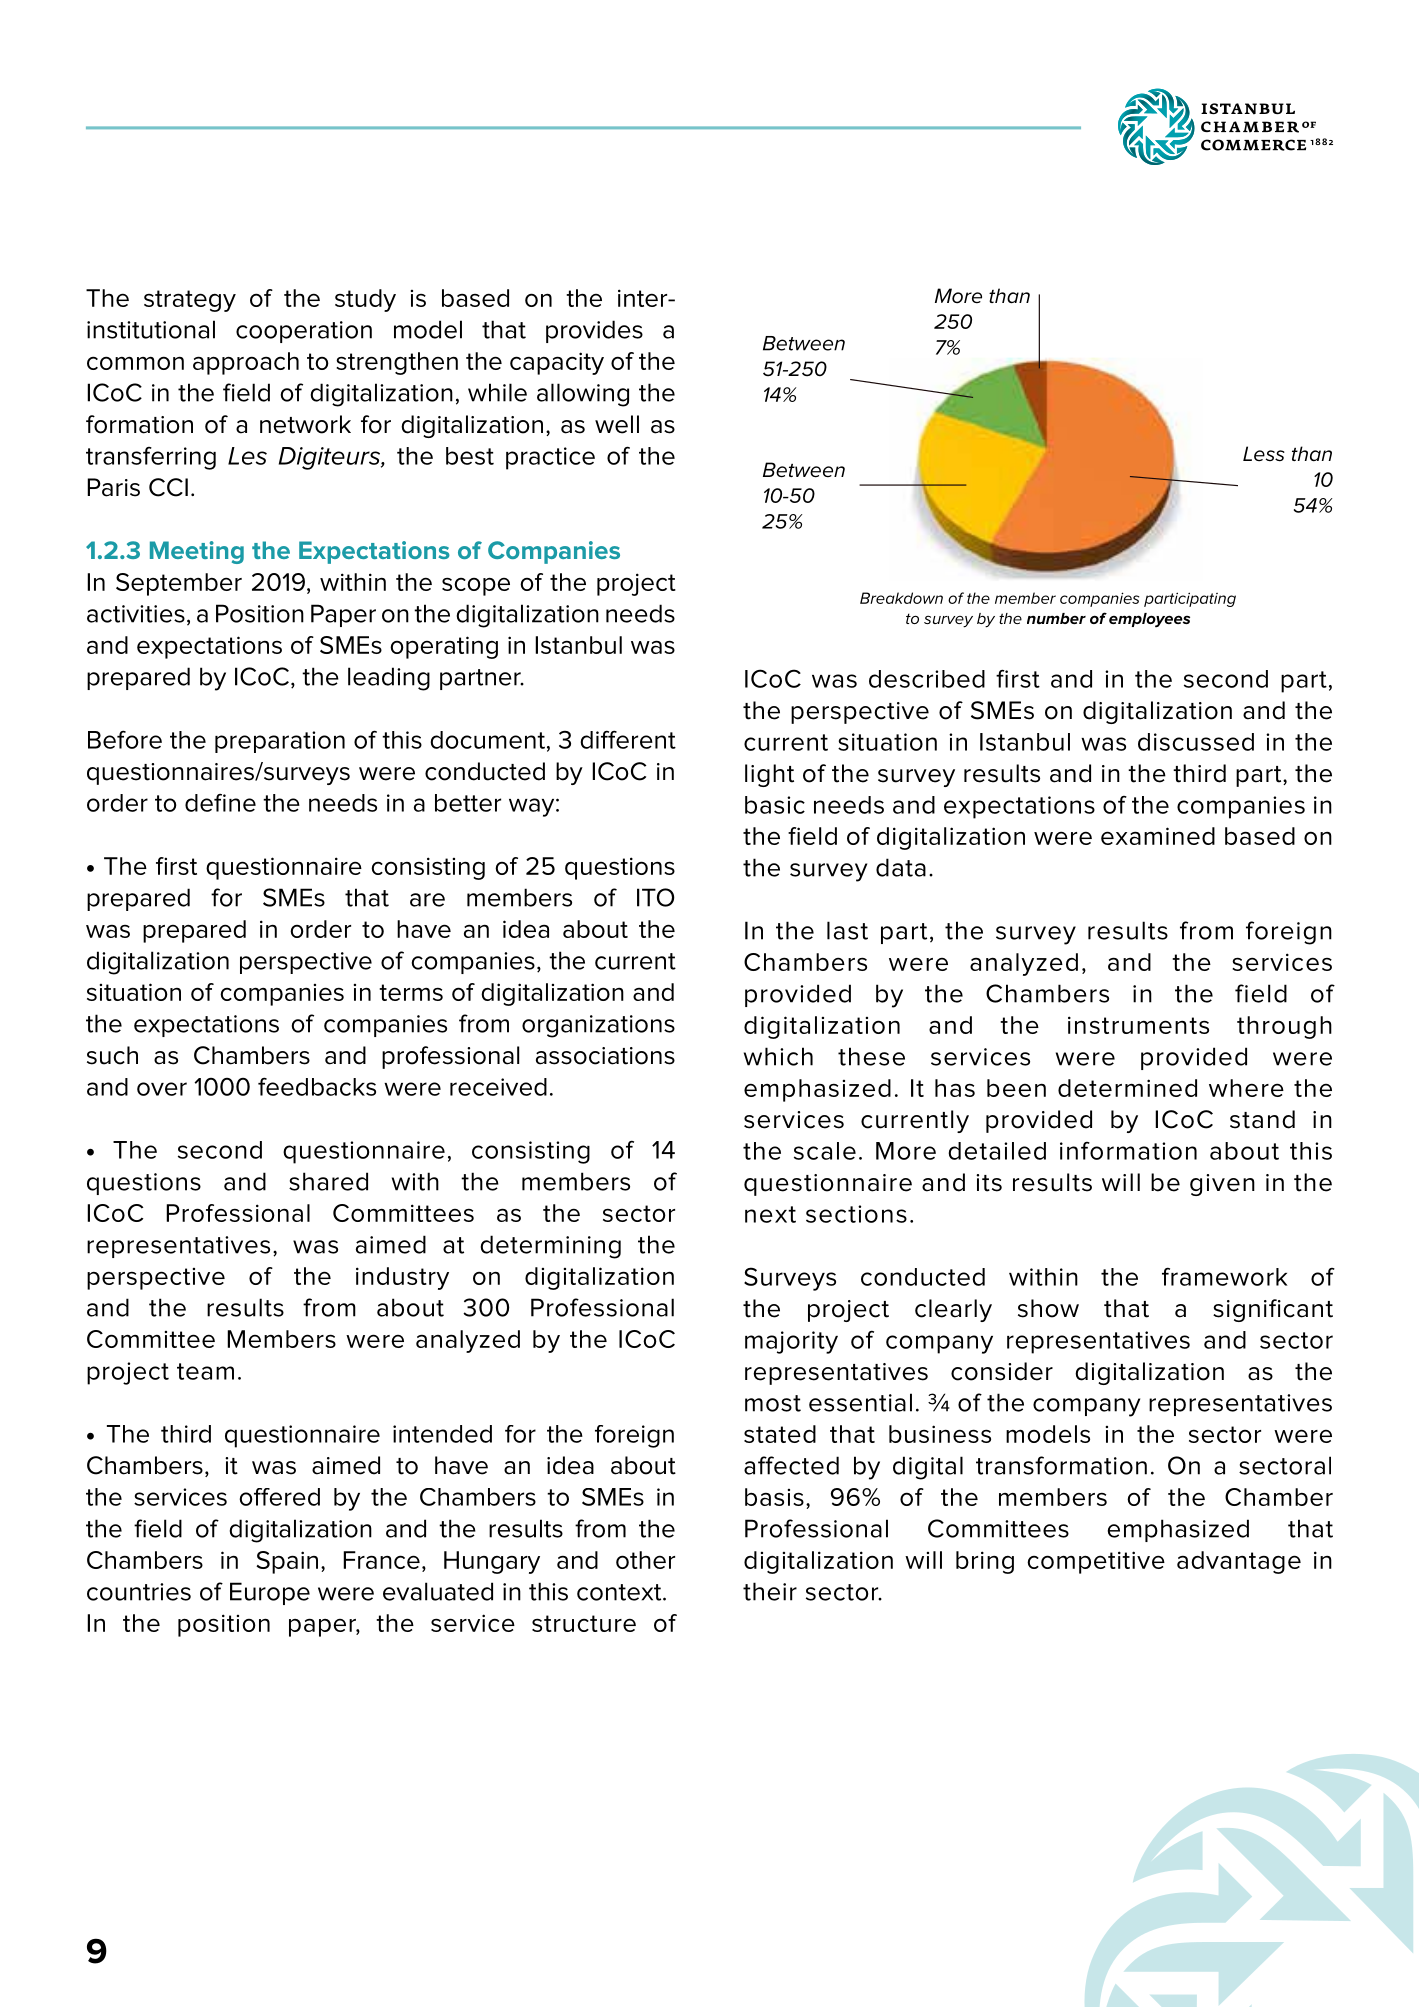 This image has width=1419, height=2007. I want to click on Less, so click(1264, 454).
